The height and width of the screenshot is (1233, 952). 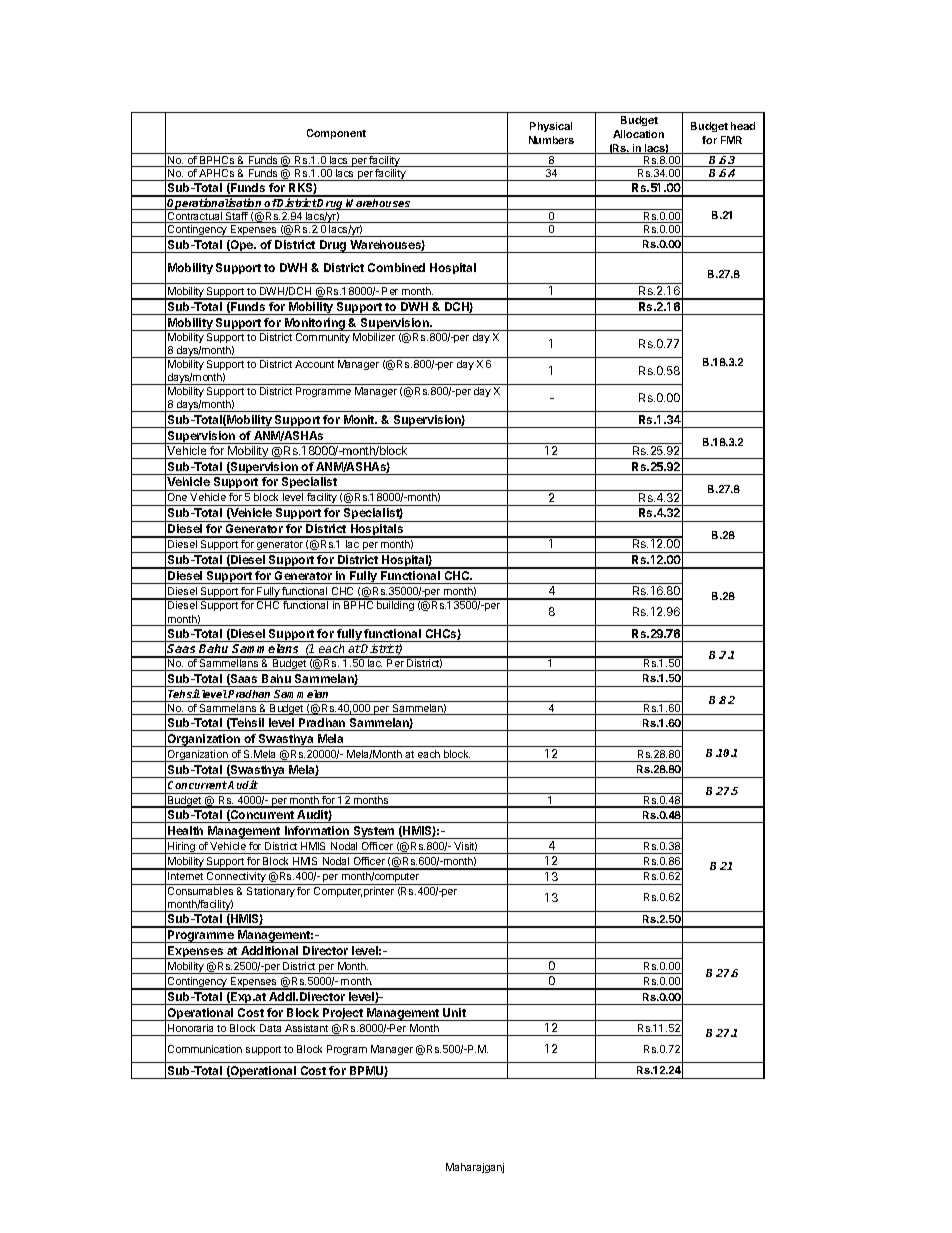 I want to click on Staff, so click(x=237, y=217).
